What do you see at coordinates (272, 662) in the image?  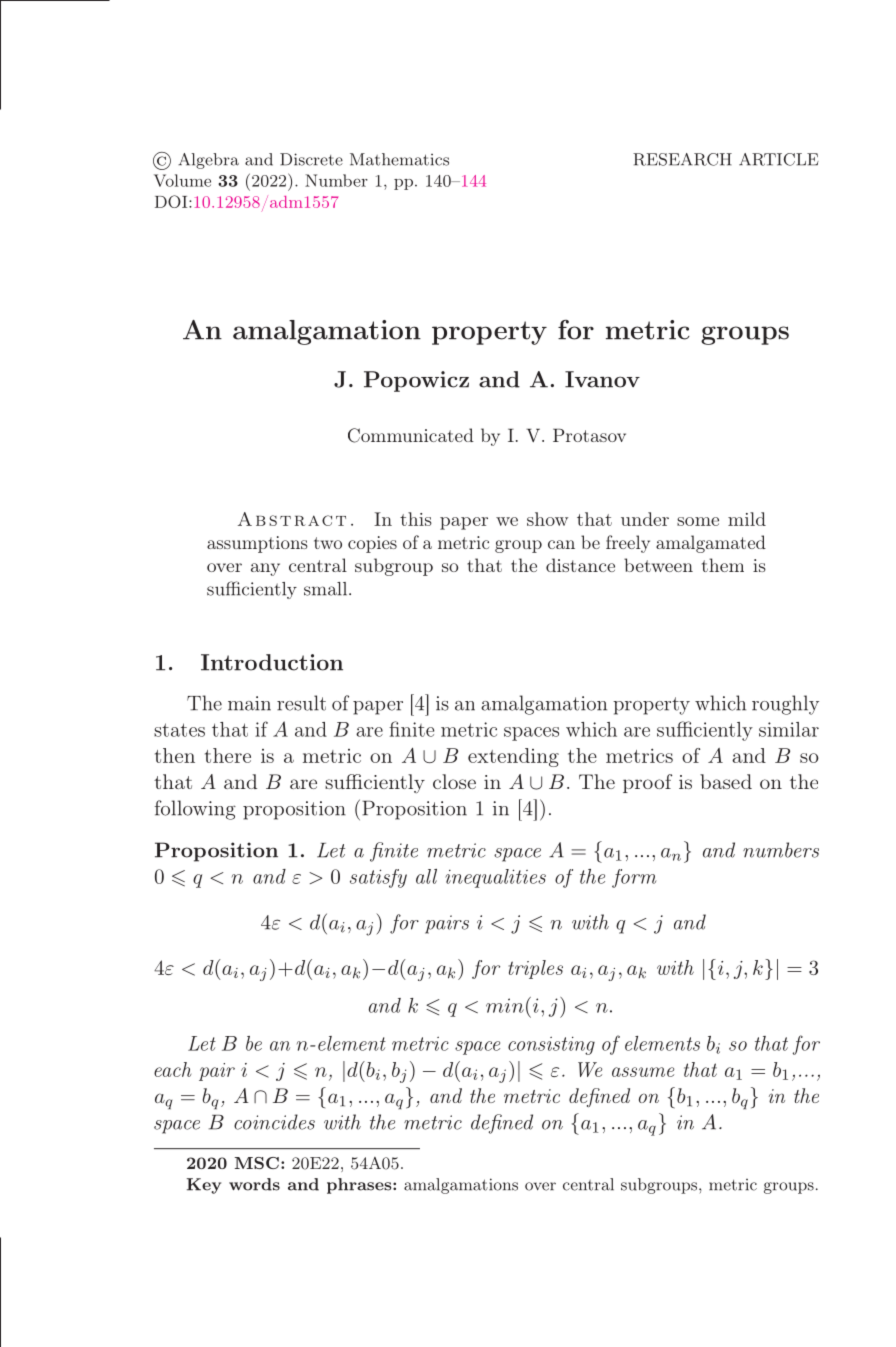 I see `Introduction` at bounding box center [272, 662].
